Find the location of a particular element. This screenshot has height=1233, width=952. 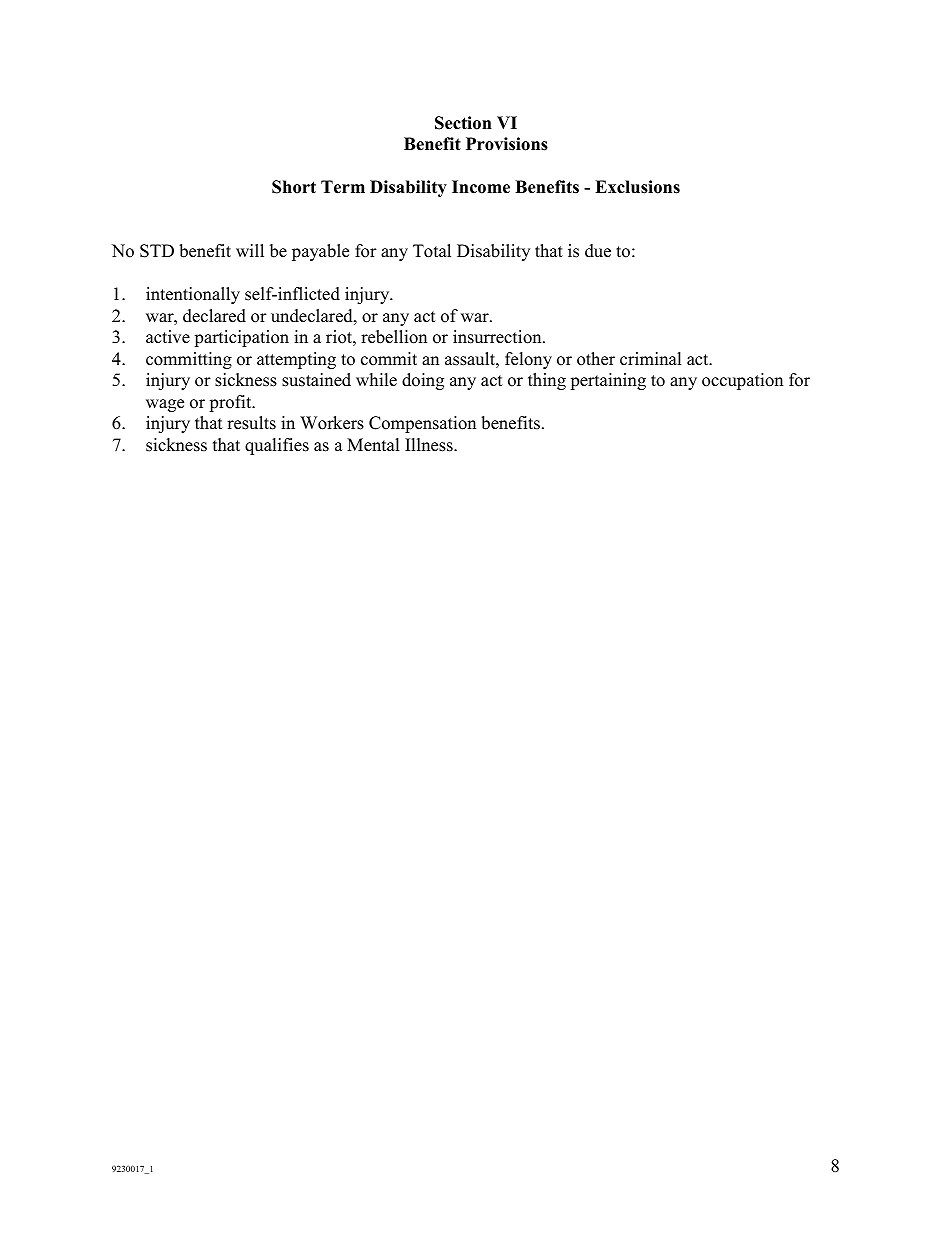

Section is located at coordinates (463, 123).
